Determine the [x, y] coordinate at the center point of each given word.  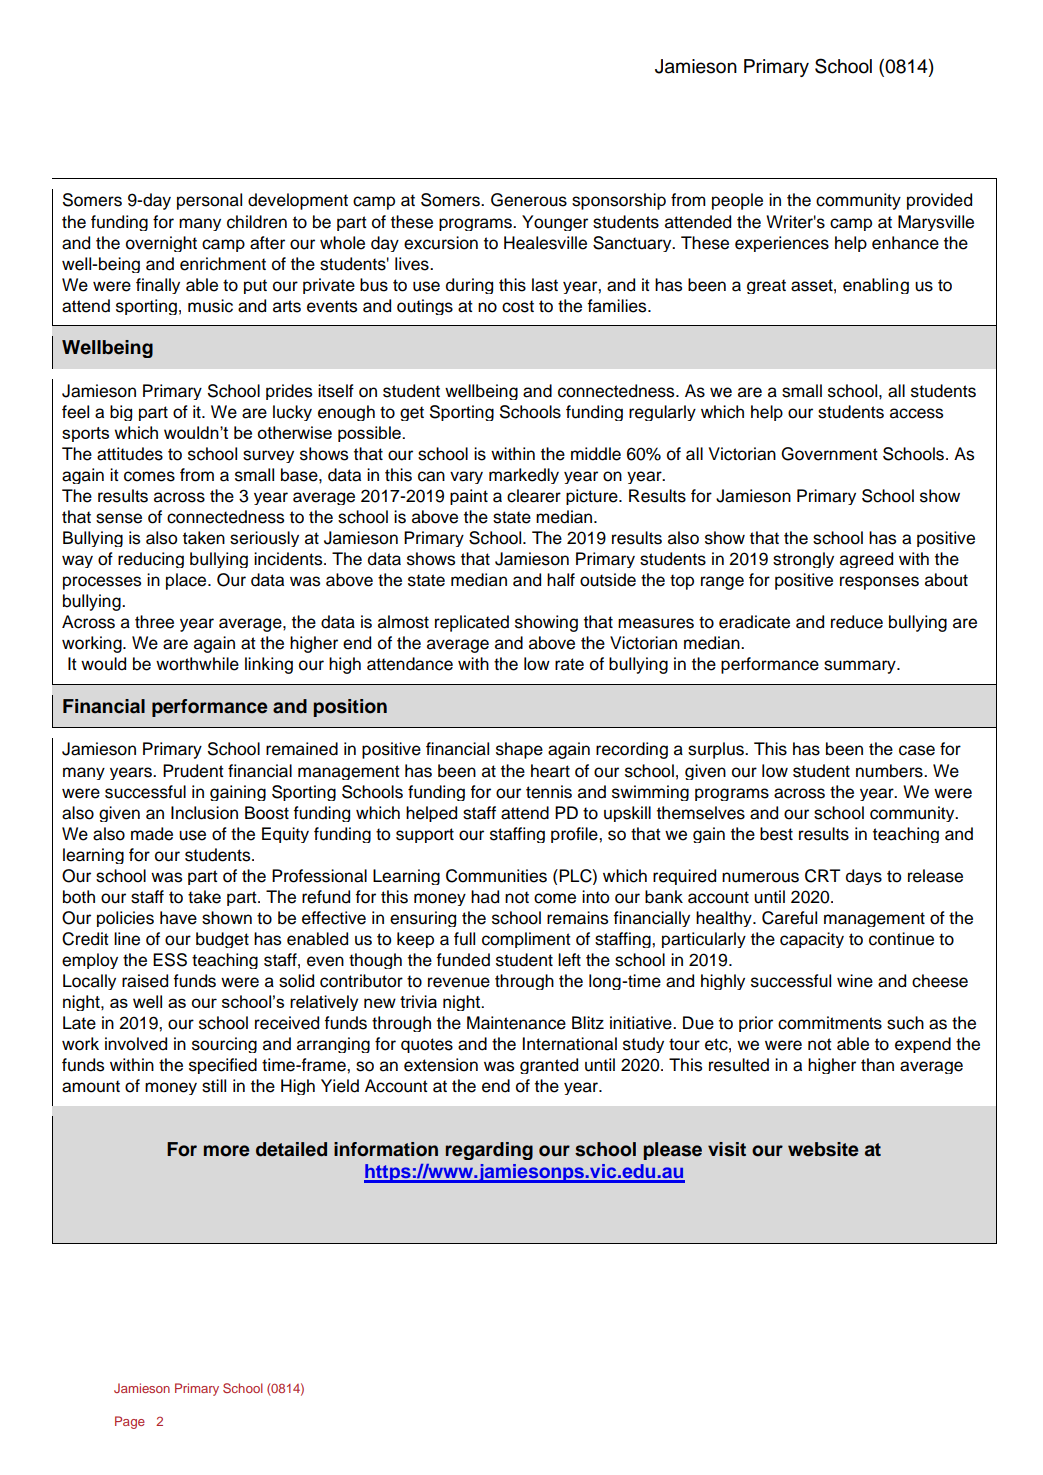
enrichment [223, 264]
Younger [555, 223]
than [877, 1065]
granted [549, 1066]
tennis [549, 792]
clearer [534, 496]
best [776, 834]
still [214, 1086]
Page [130, 1422]
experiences [782, 244]
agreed [866, 560]
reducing [151, 560]
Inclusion [204, 813]
